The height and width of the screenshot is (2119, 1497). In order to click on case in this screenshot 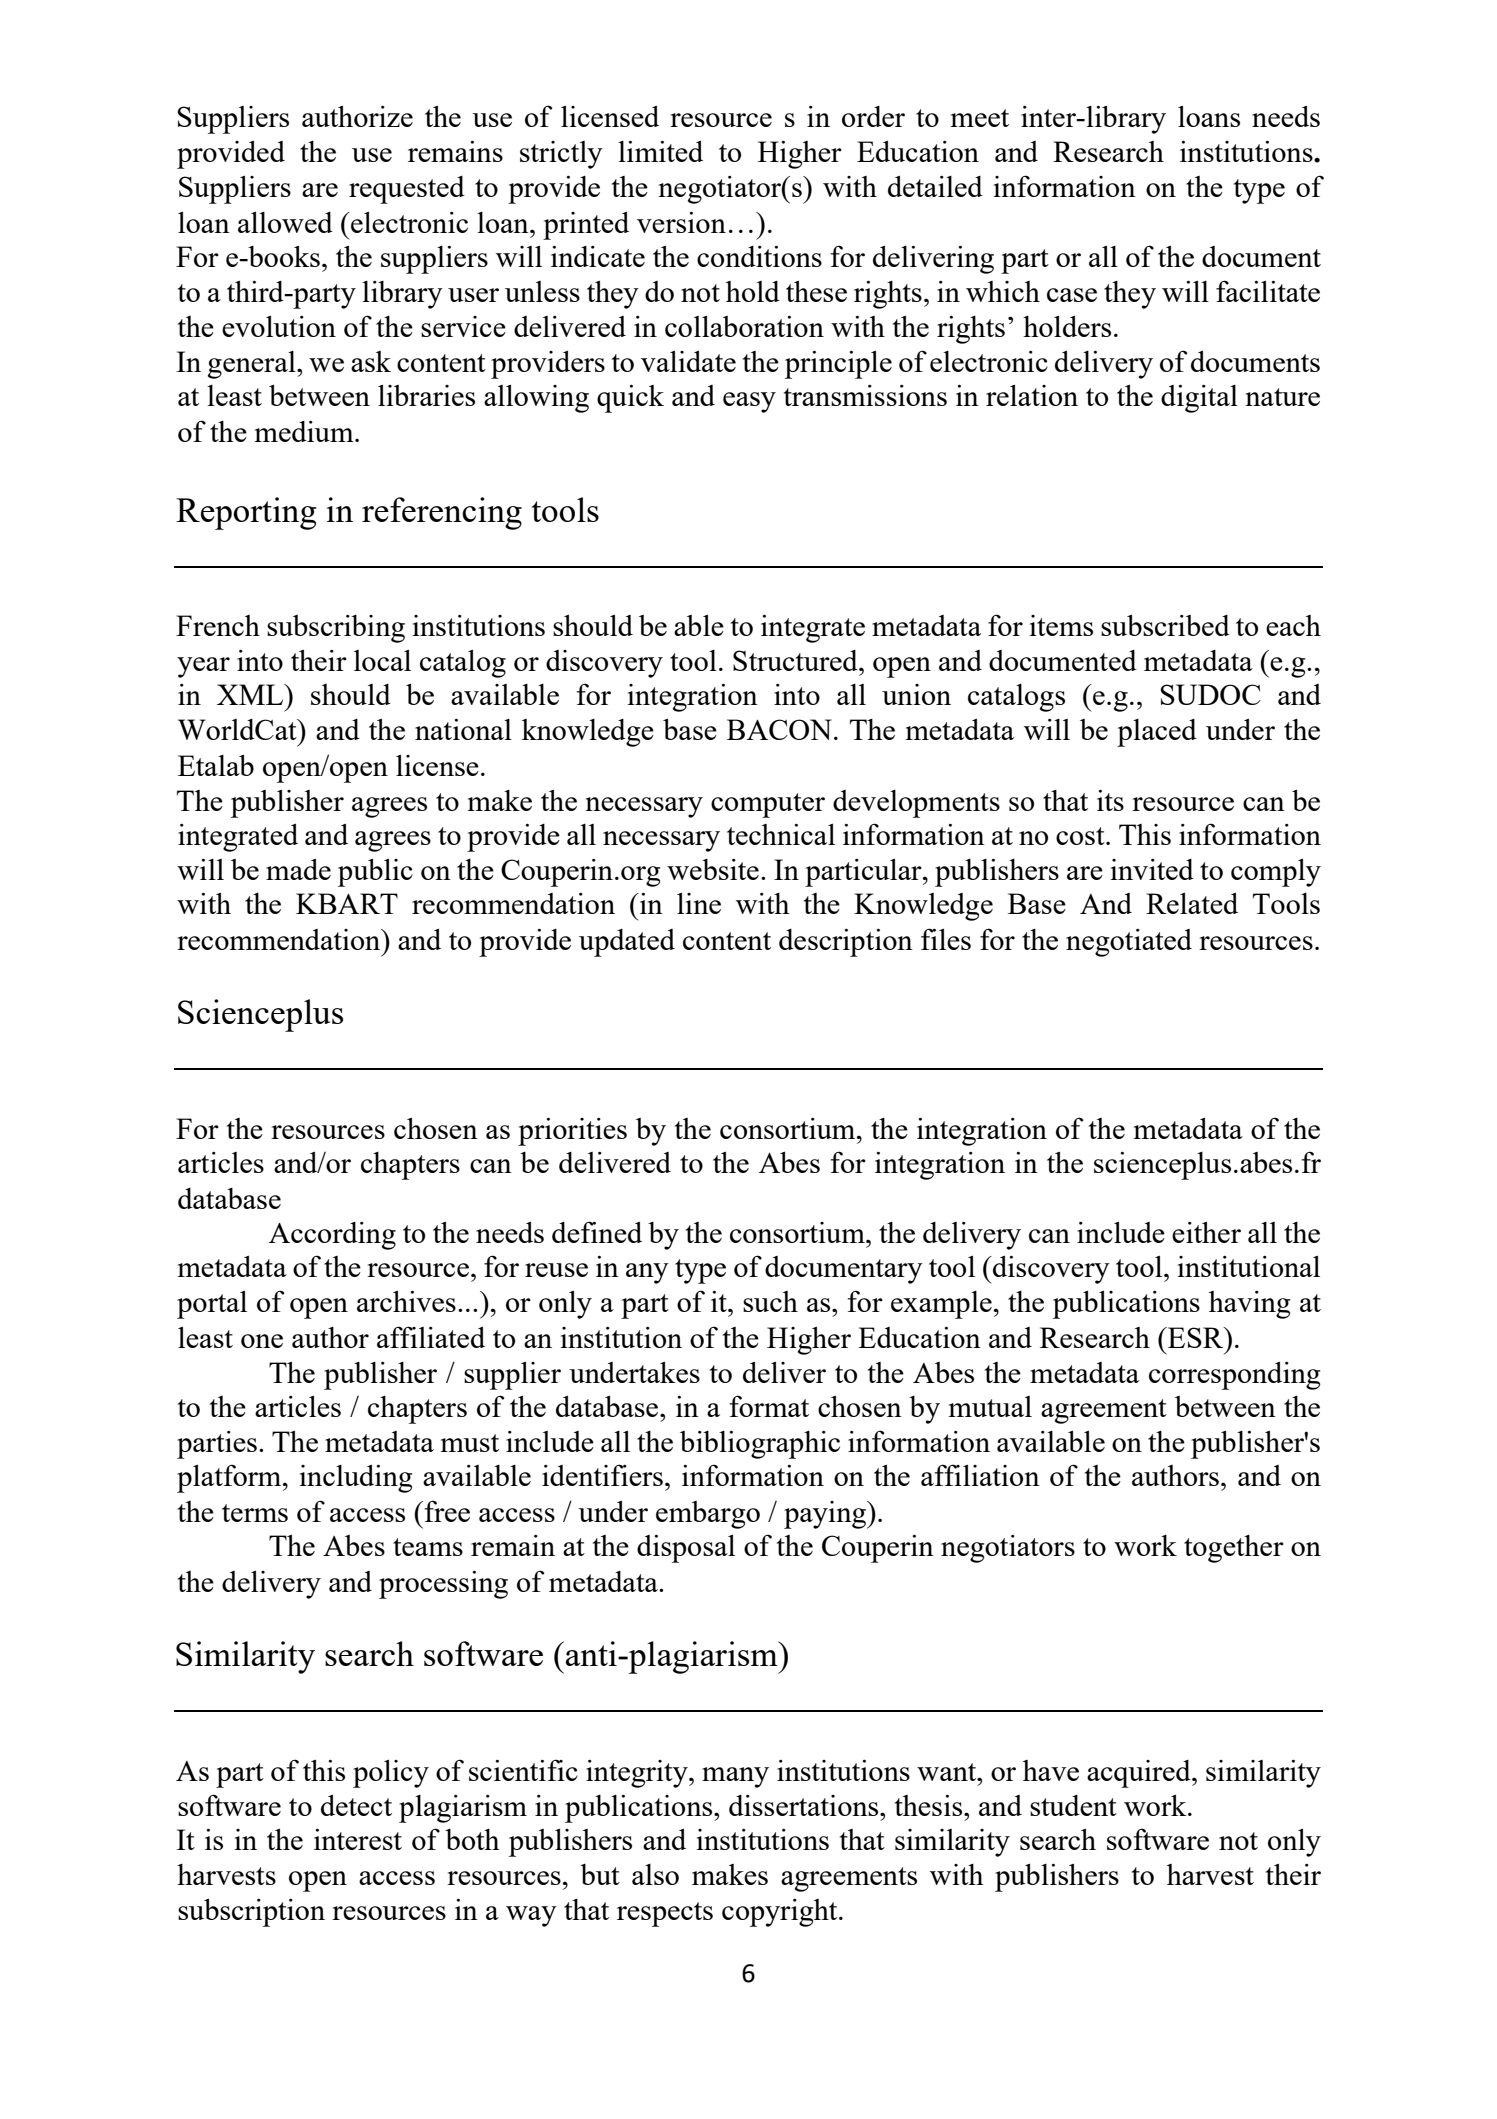, I will do `click(1072, 295)`.
